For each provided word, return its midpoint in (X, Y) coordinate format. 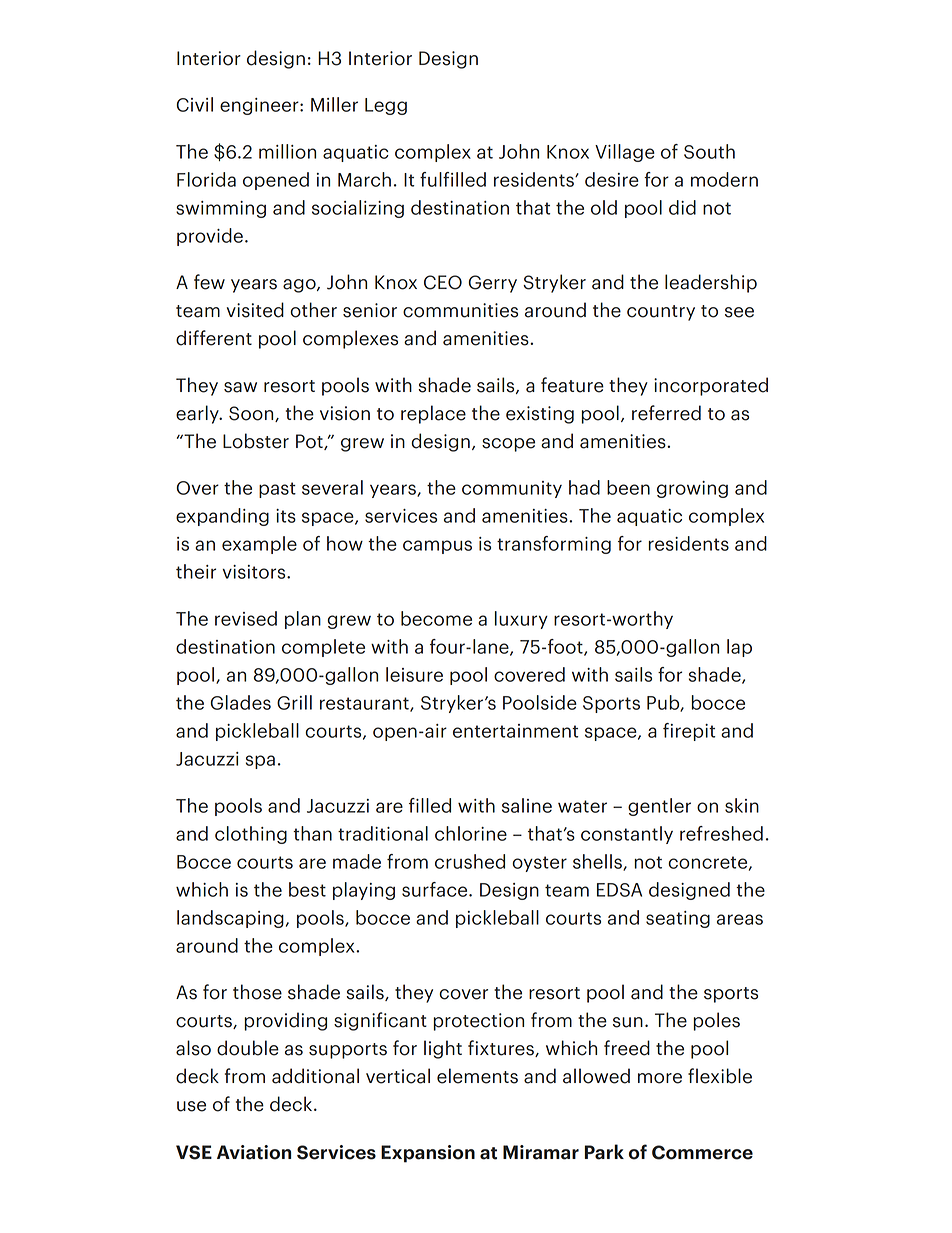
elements (477, 1076)
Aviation (254, 1152)
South (709, 151)
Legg (386, 106)
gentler (659, 807)
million (287, 151)
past (277, 490)
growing (692, 489)
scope (508, 445)
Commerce (702, 1152)
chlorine (471, 833)
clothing (251, 835)
